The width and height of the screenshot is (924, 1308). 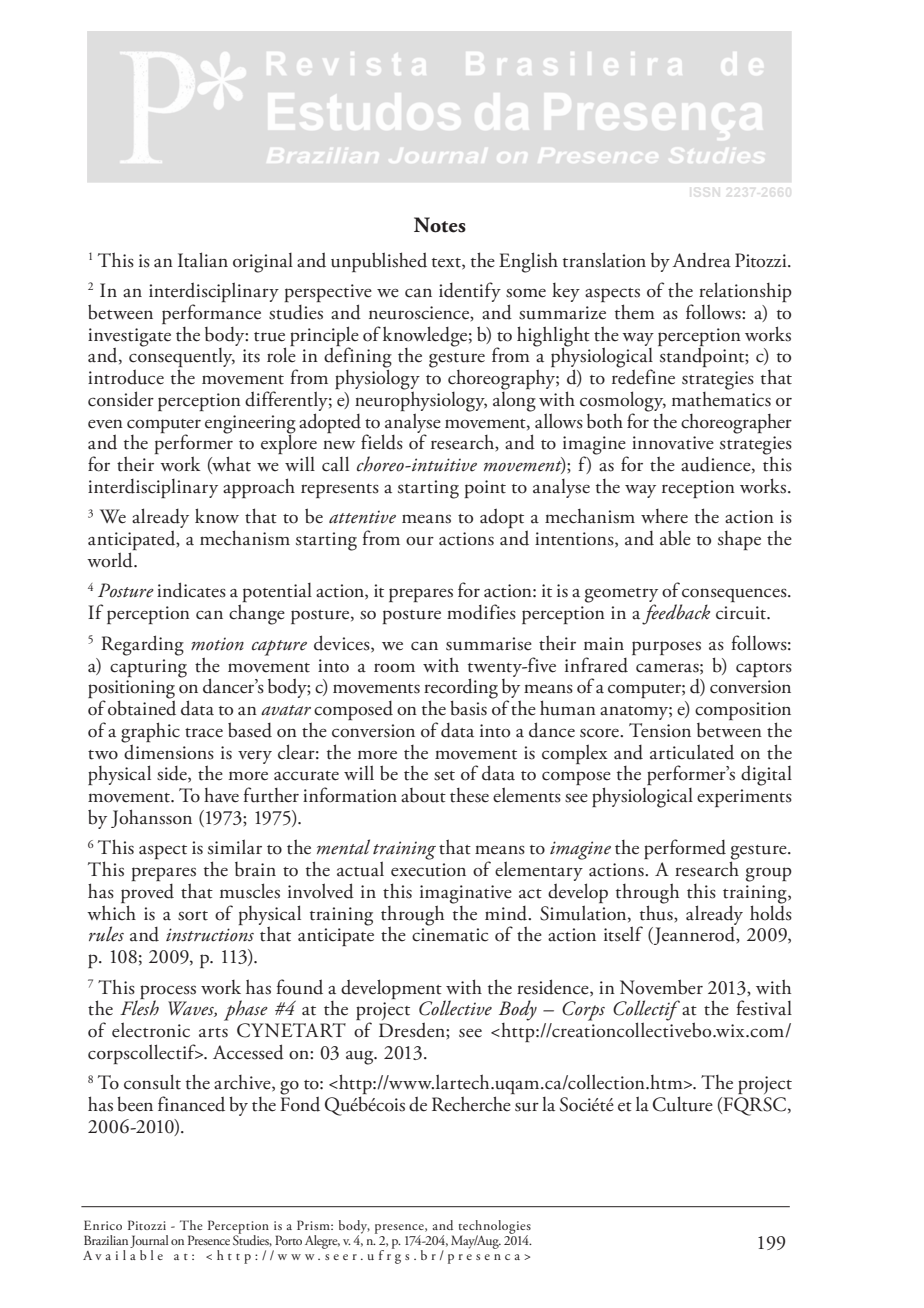 I want to click on imaginative, so click(x=466, y=895).
